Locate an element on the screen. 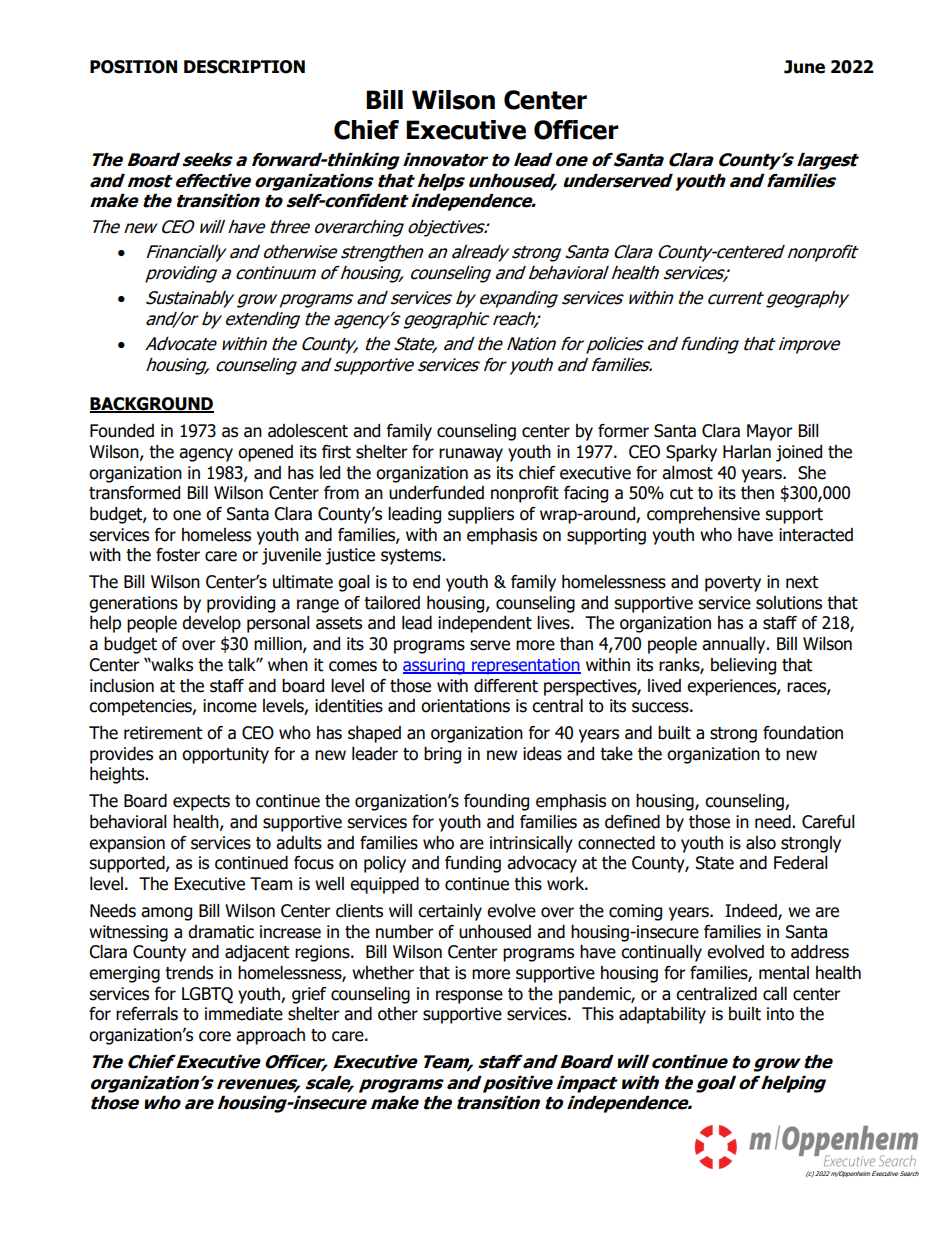  comprehensive is located at coordinates (703, 515).
